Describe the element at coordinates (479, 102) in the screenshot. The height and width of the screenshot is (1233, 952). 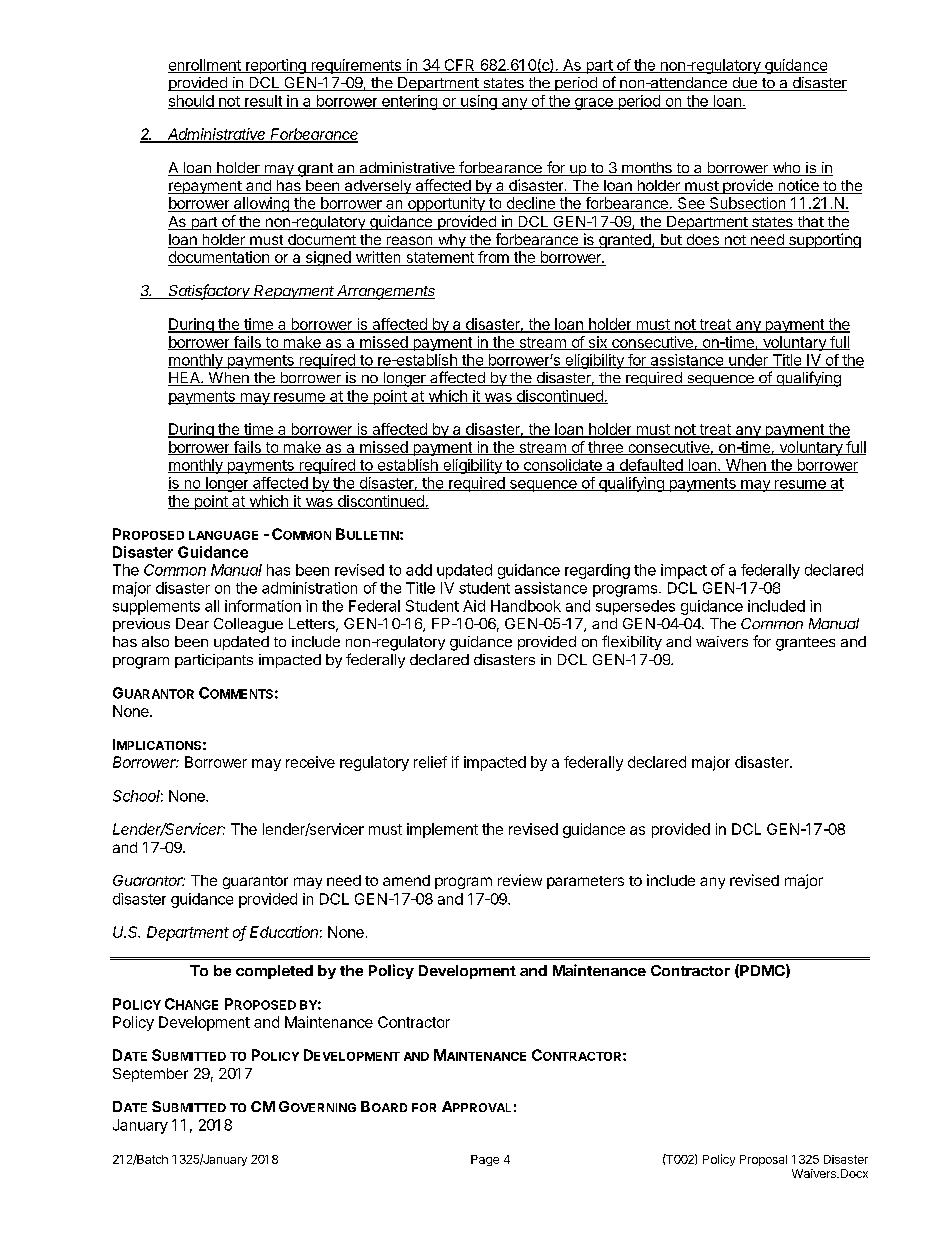
I see `using` at that location.
